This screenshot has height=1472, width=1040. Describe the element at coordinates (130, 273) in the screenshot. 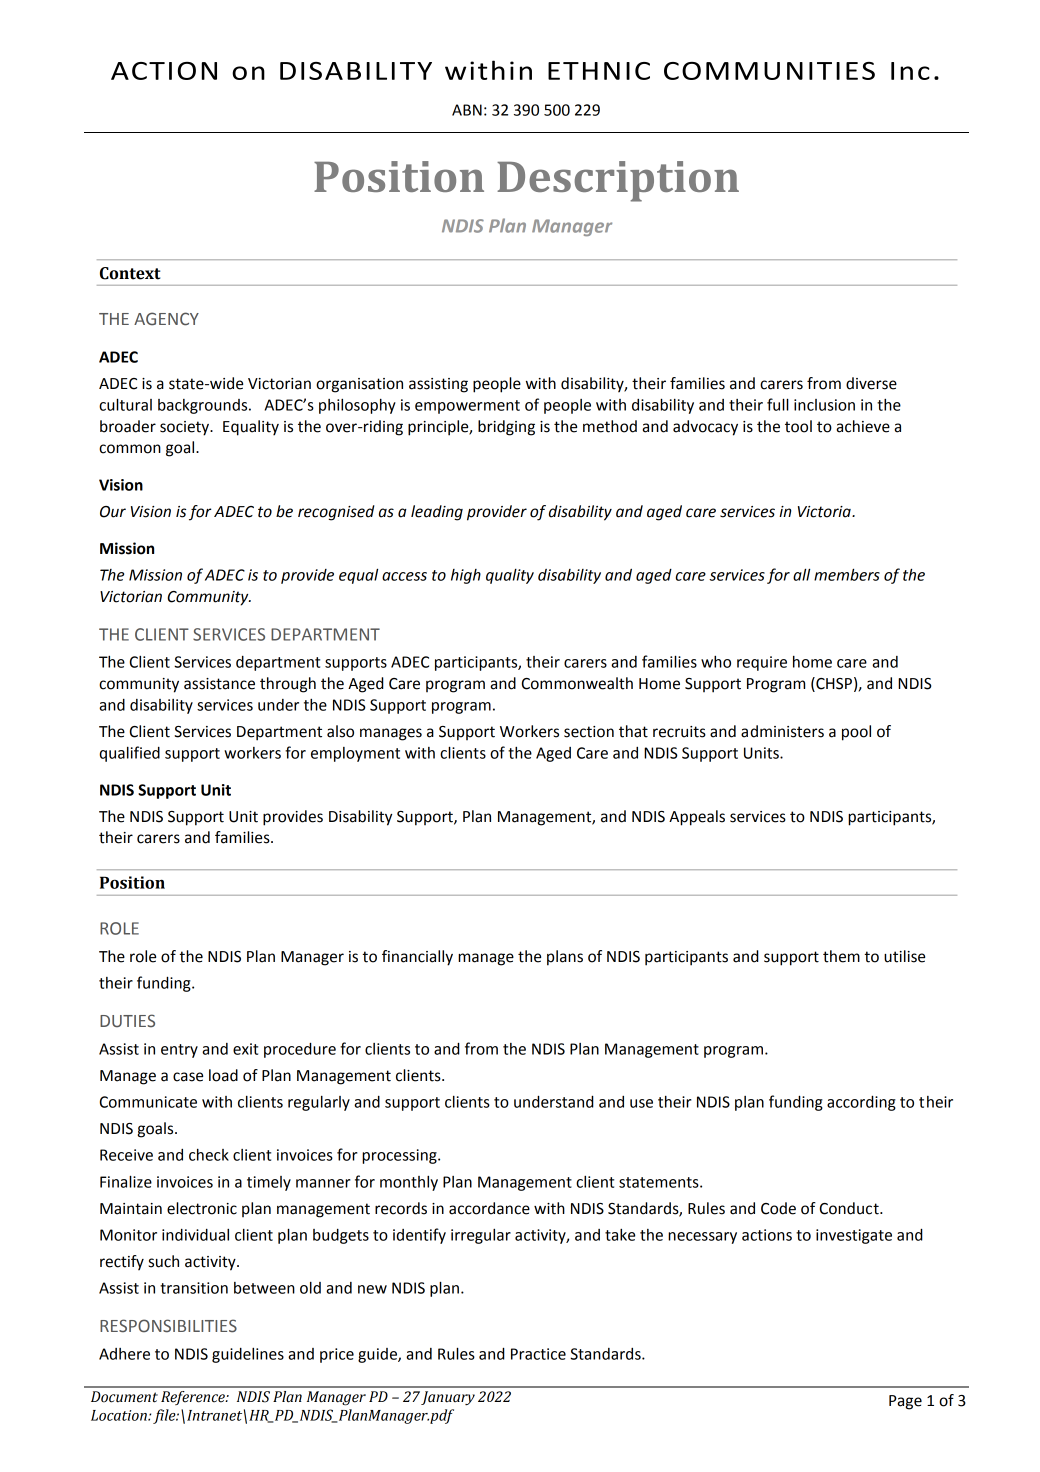

I see `Context` at that location.
